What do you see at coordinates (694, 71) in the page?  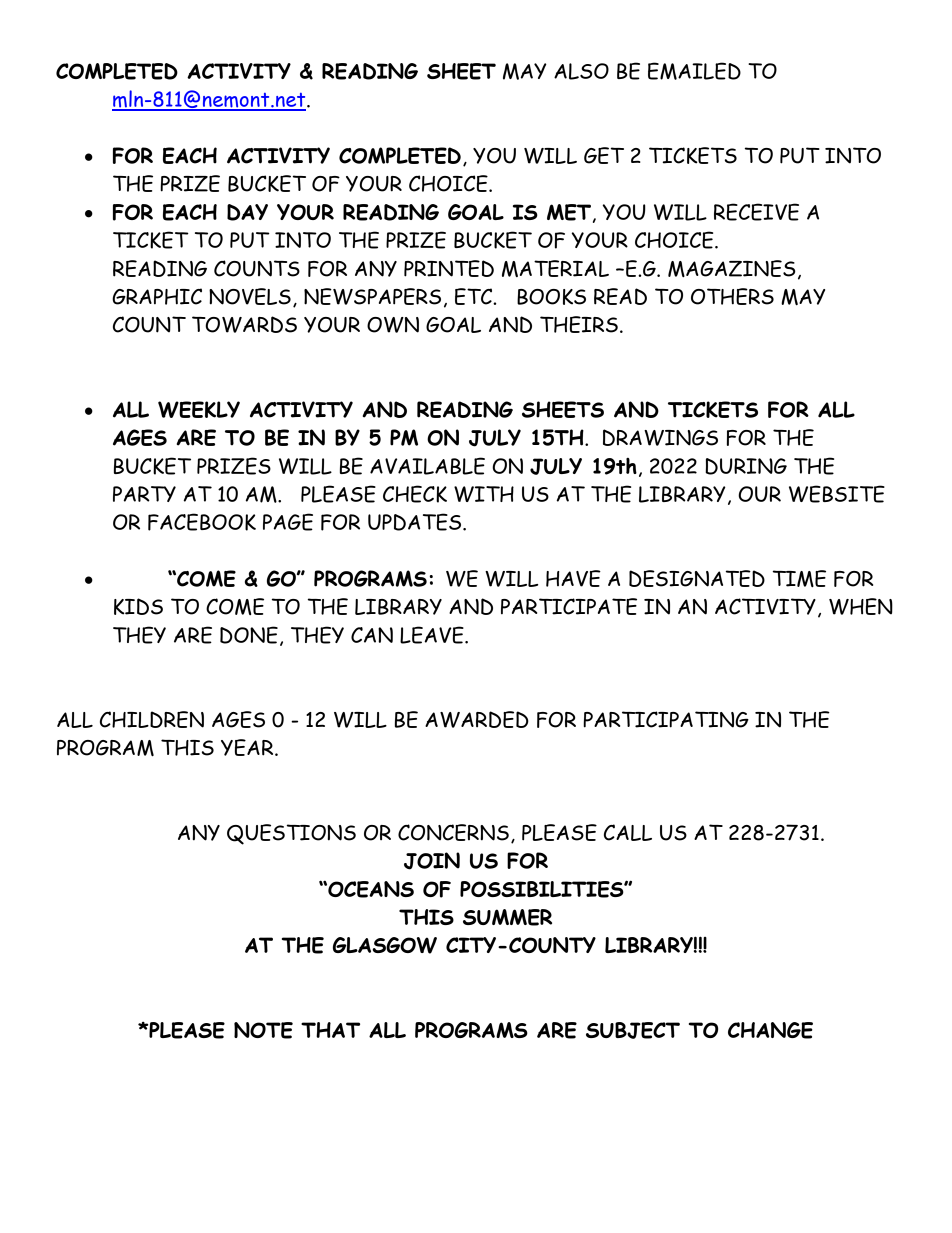 I see `EMAILED` at bounding box center [694, 71].
